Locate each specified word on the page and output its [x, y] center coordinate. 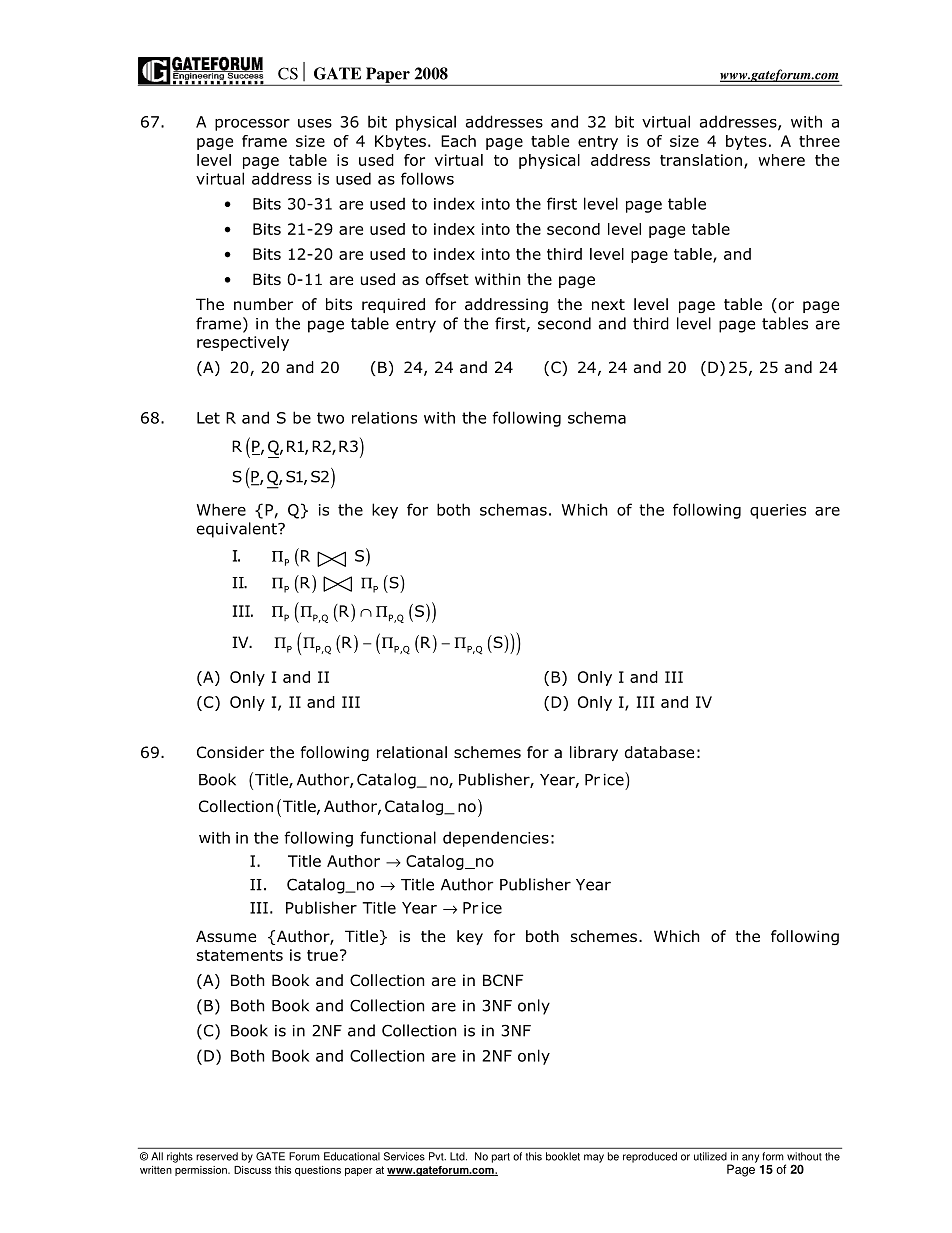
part [501, 1158]
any [750, 1158]
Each [458, 141]
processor [252, 125]
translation [701, 160]
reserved [217, 1156]
